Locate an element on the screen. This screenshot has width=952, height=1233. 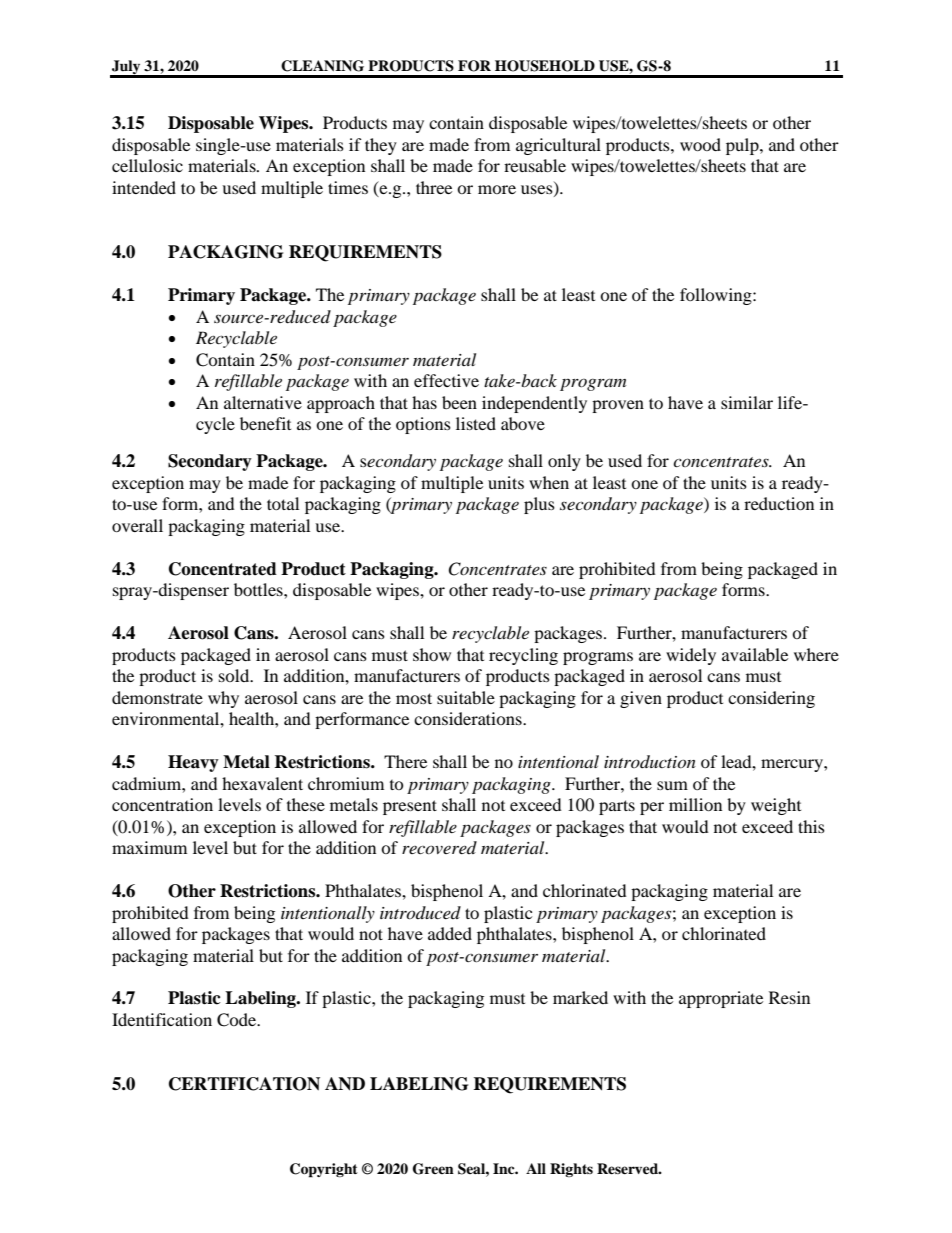
show is located at coordinates (432, 654).
